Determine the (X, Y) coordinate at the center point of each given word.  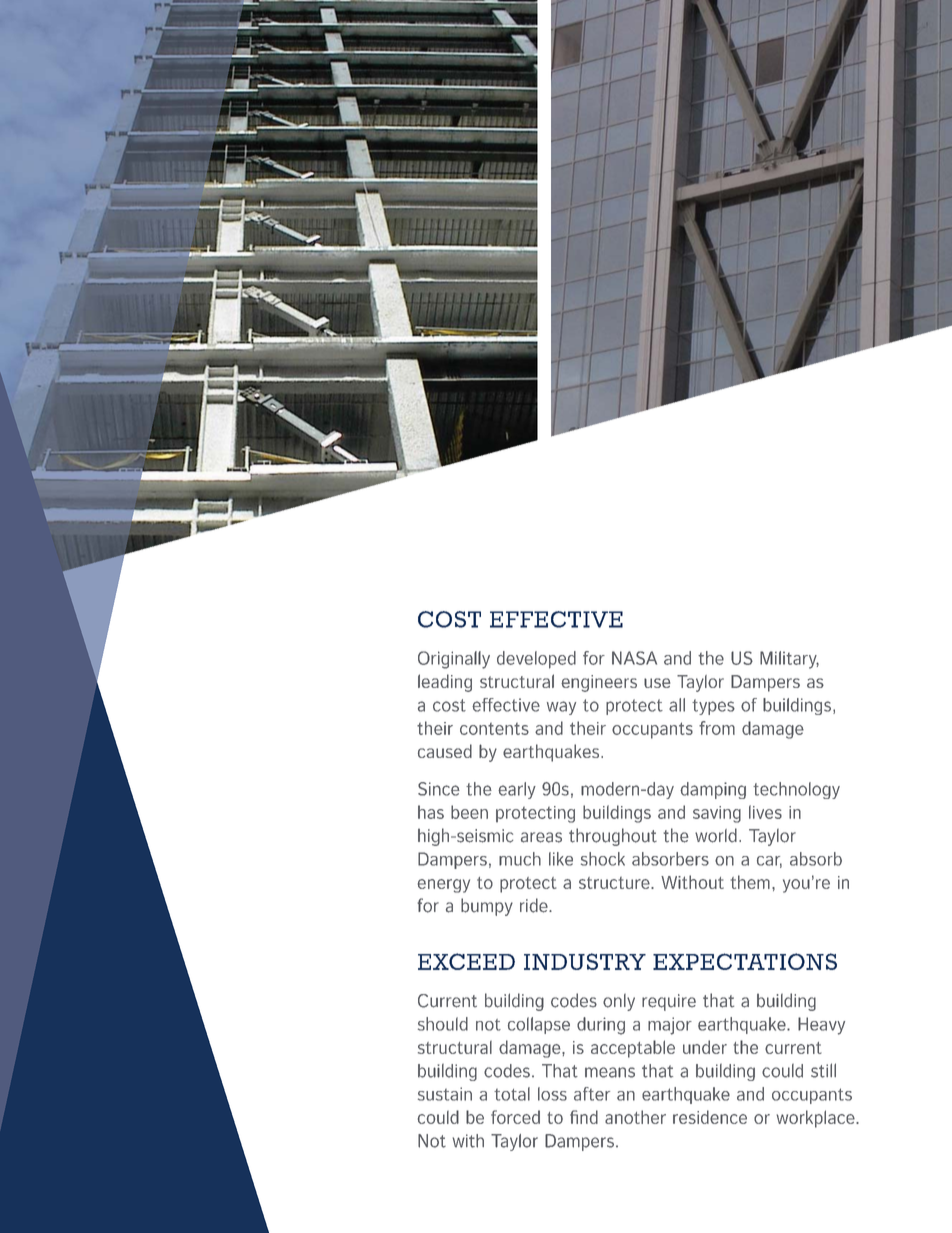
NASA (634, 658)
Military (789, 660)
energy (444, 886)
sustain (445, 1094)
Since (439, 789)
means (610, 1072)
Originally (454, 660)
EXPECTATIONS (745, 961)
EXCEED (466, 961)
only (619, 1002)
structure (615, 883)
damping (713, 790)
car (769, 862)
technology (796, 790)
